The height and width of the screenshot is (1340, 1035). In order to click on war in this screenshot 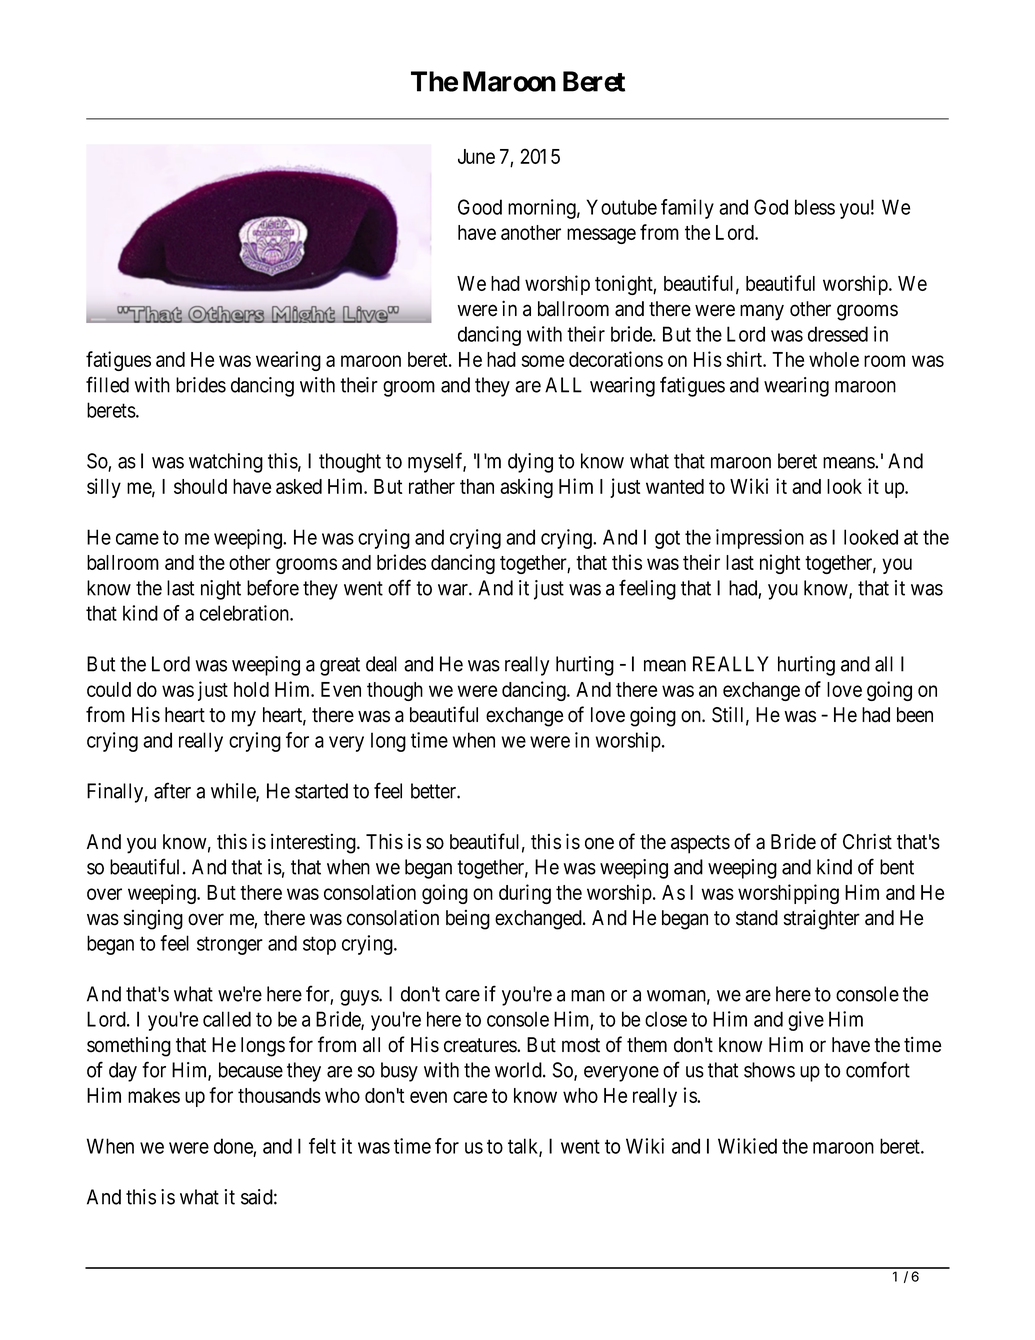, I will do `click(454, 590)`.
